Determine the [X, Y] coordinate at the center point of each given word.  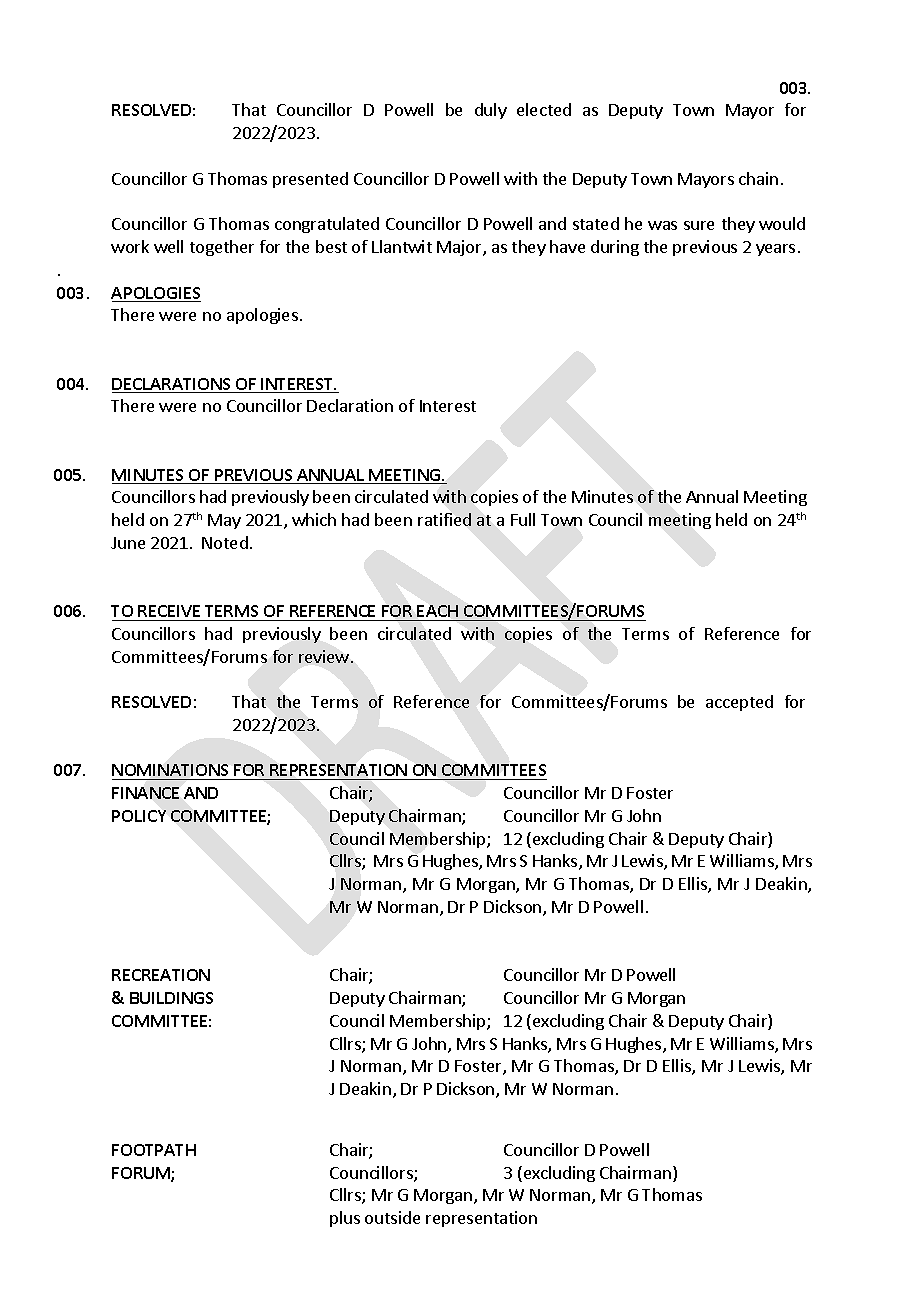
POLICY [139, 816]
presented [310, 180]
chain [758, 178]
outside [392, 1217]
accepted [739, 703]
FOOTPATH [154, 1150]
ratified [444, 519]
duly [491, 111]
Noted [225, 542]
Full [523, 519]
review [324, 656]
